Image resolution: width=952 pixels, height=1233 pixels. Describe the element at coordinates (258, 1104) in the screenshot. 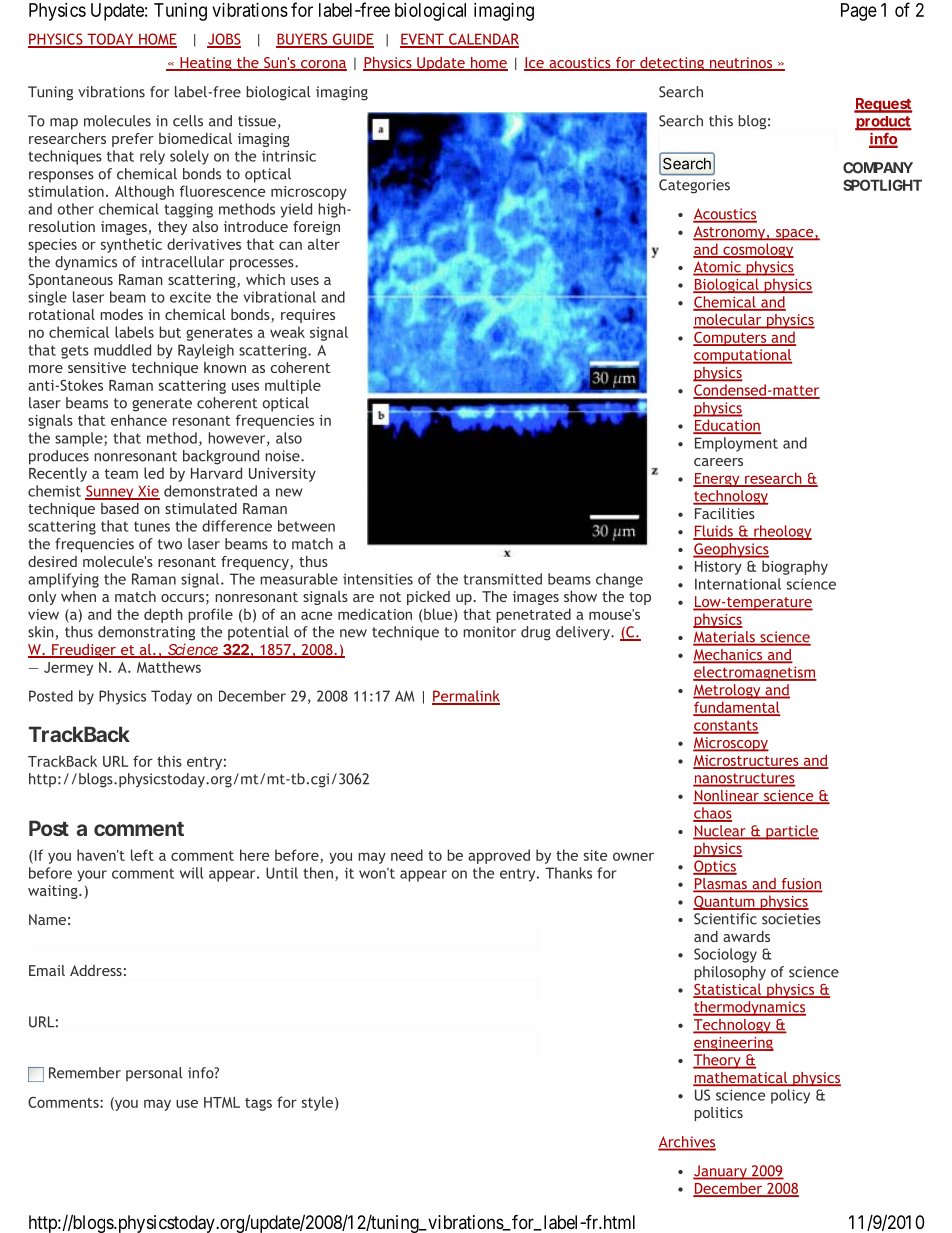

I see `tags` at that location.
